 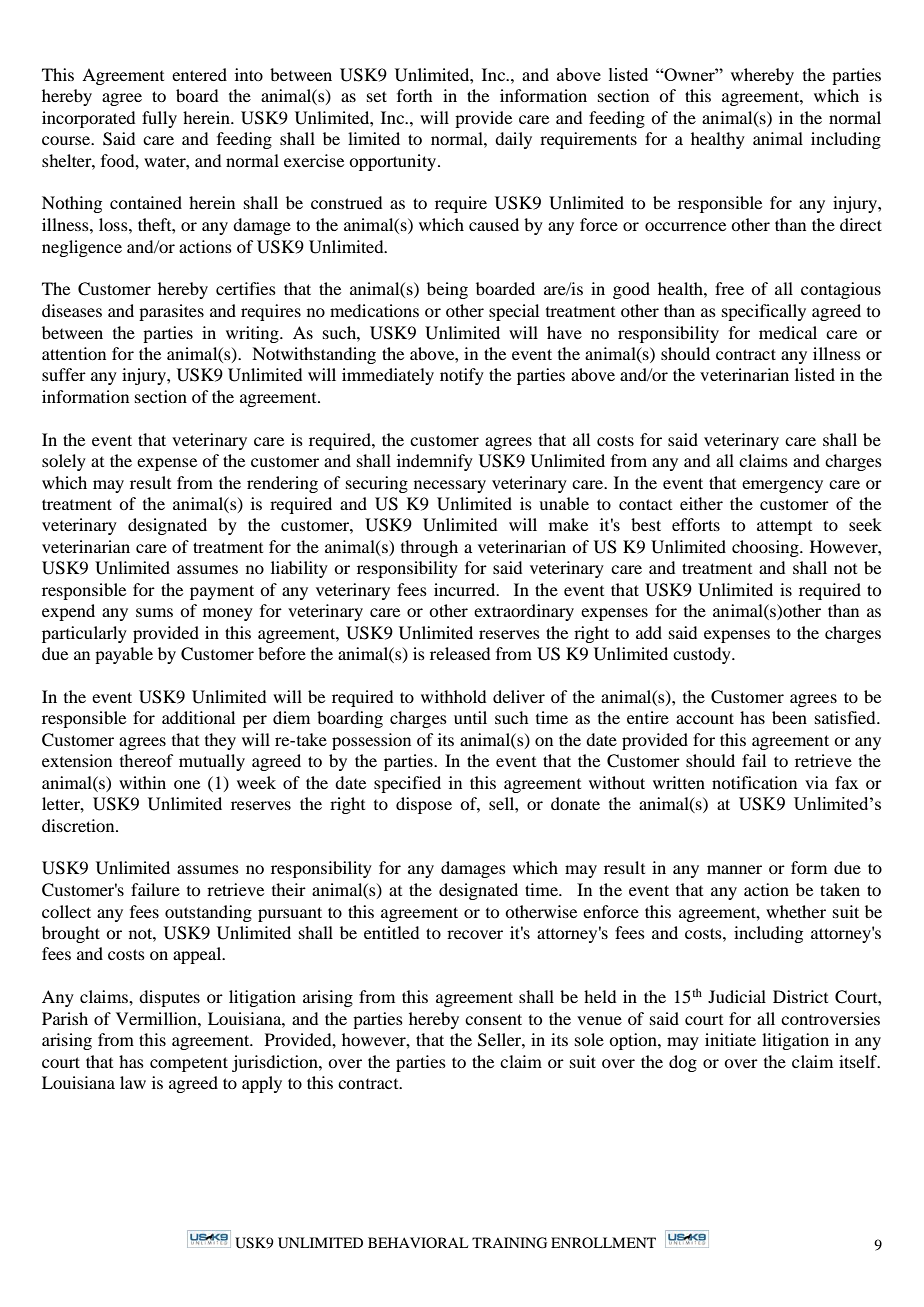 I want to click on medical, so click(x=788, y=332).
